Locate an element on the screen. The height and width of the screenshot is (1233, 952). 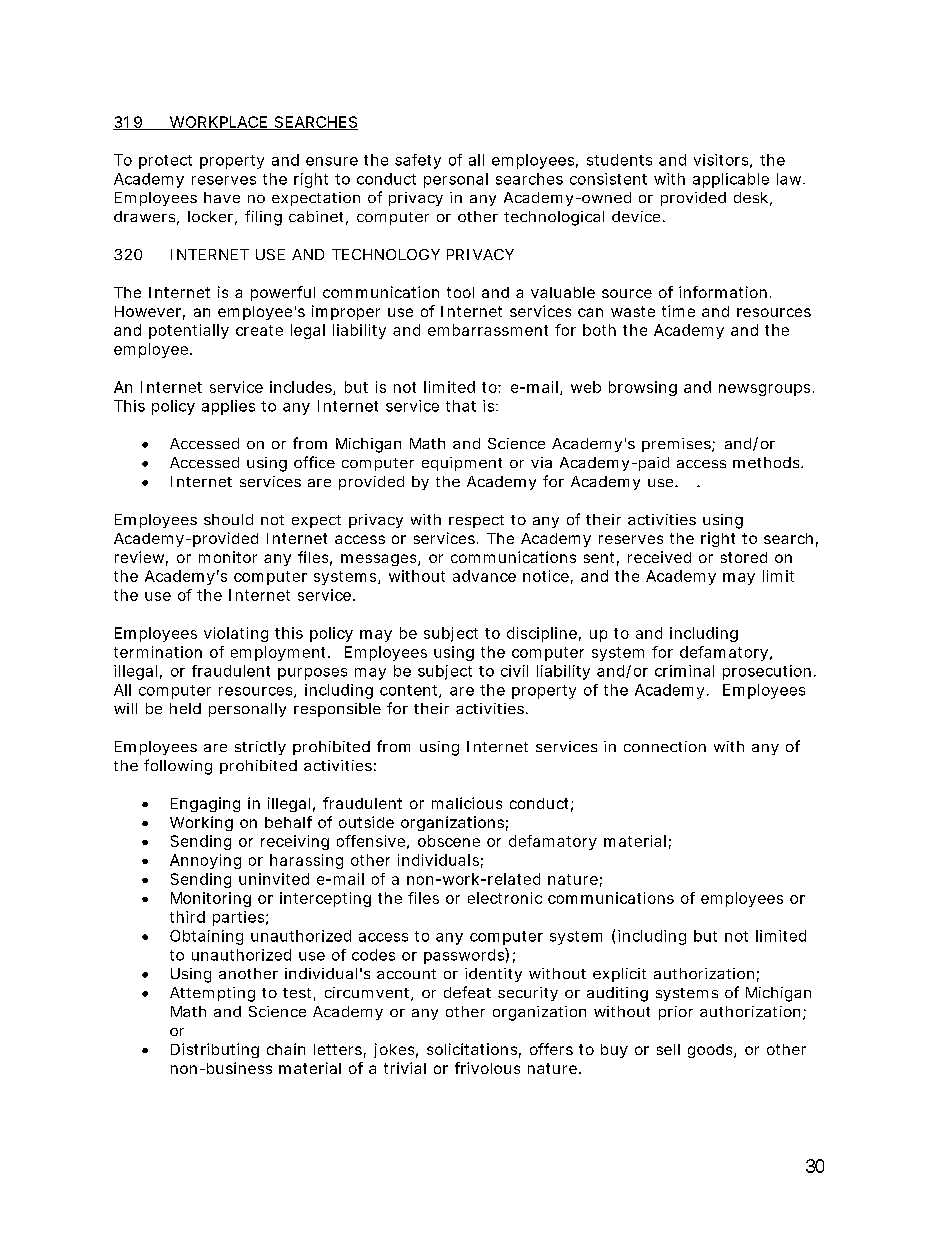
advance is located at coordinates (484, 576).
